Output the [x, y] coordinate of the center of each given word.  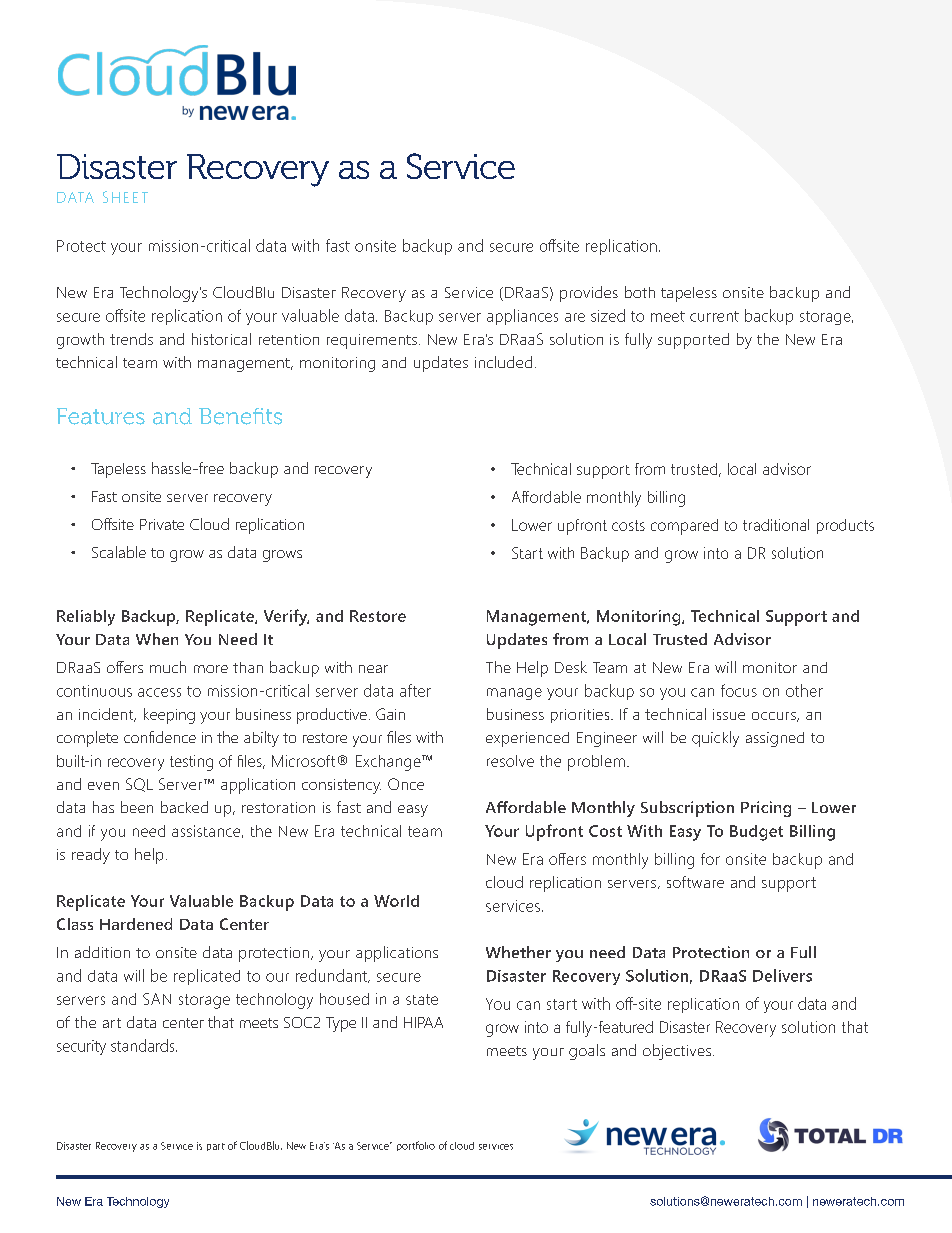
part [216, 1147]
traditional [776, 525]
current [714, 316]
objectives [677, 1052]
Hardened [136, 924]
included [503, 362]
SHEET [125, 197]
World [396, 901]
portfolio [416, 1146]
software [695, 882]
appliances [522, 317]
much [168, 667]
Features [101, 416]
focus [739, 690]
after [415, 690]
